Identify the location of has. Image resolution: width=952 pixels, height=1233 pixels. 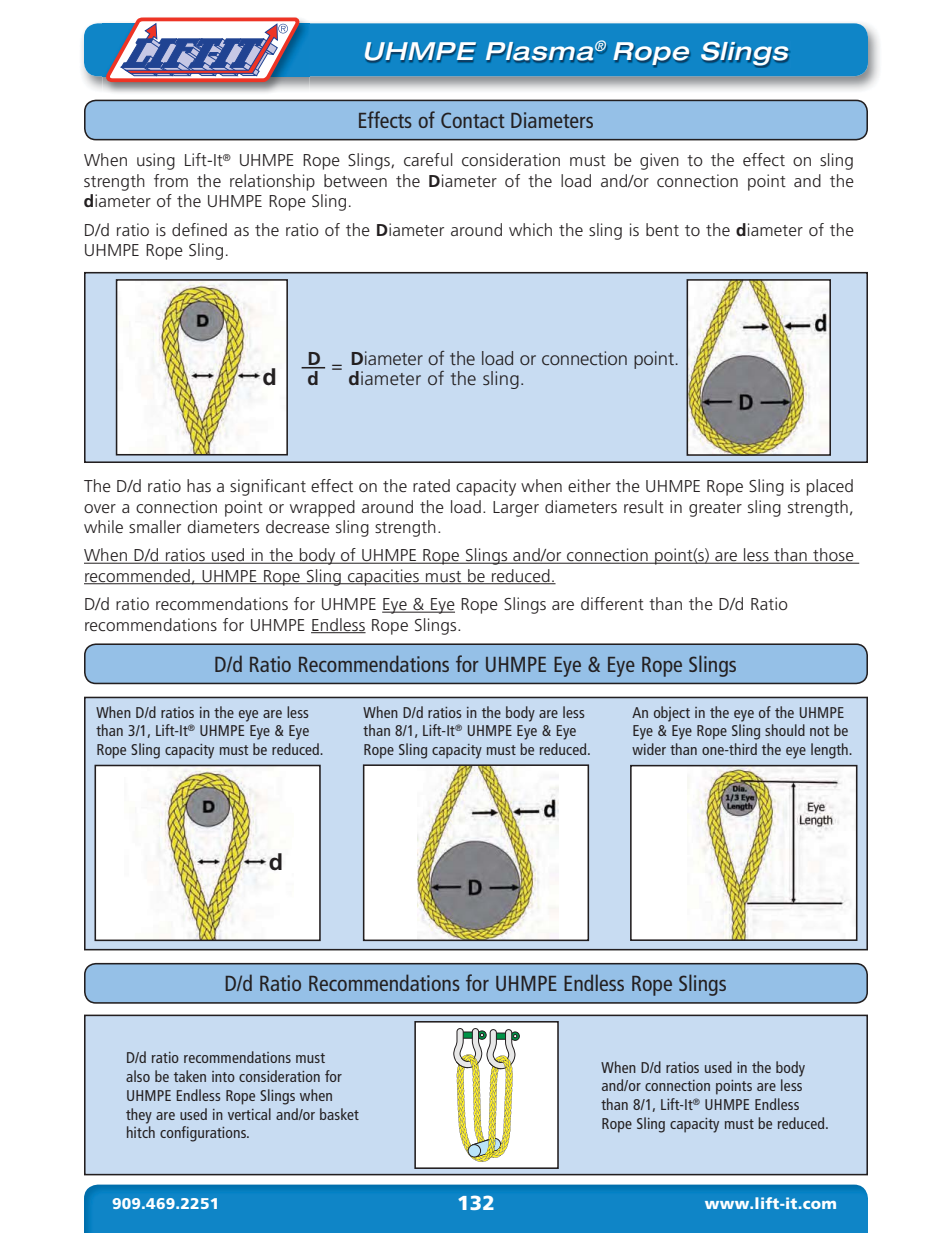
(199, 485).
